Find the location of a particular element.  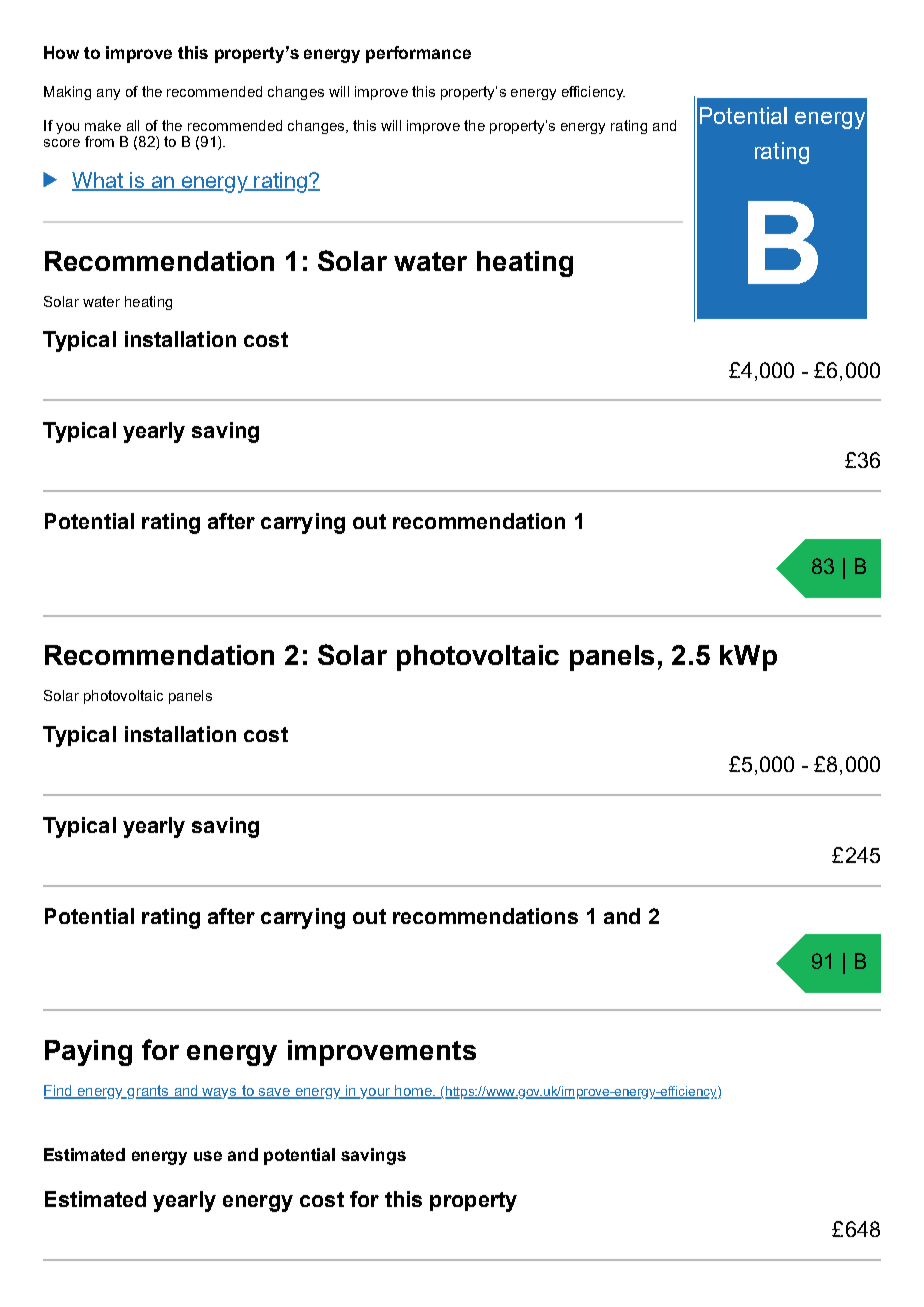

What is located at coordinates (98, 181).
